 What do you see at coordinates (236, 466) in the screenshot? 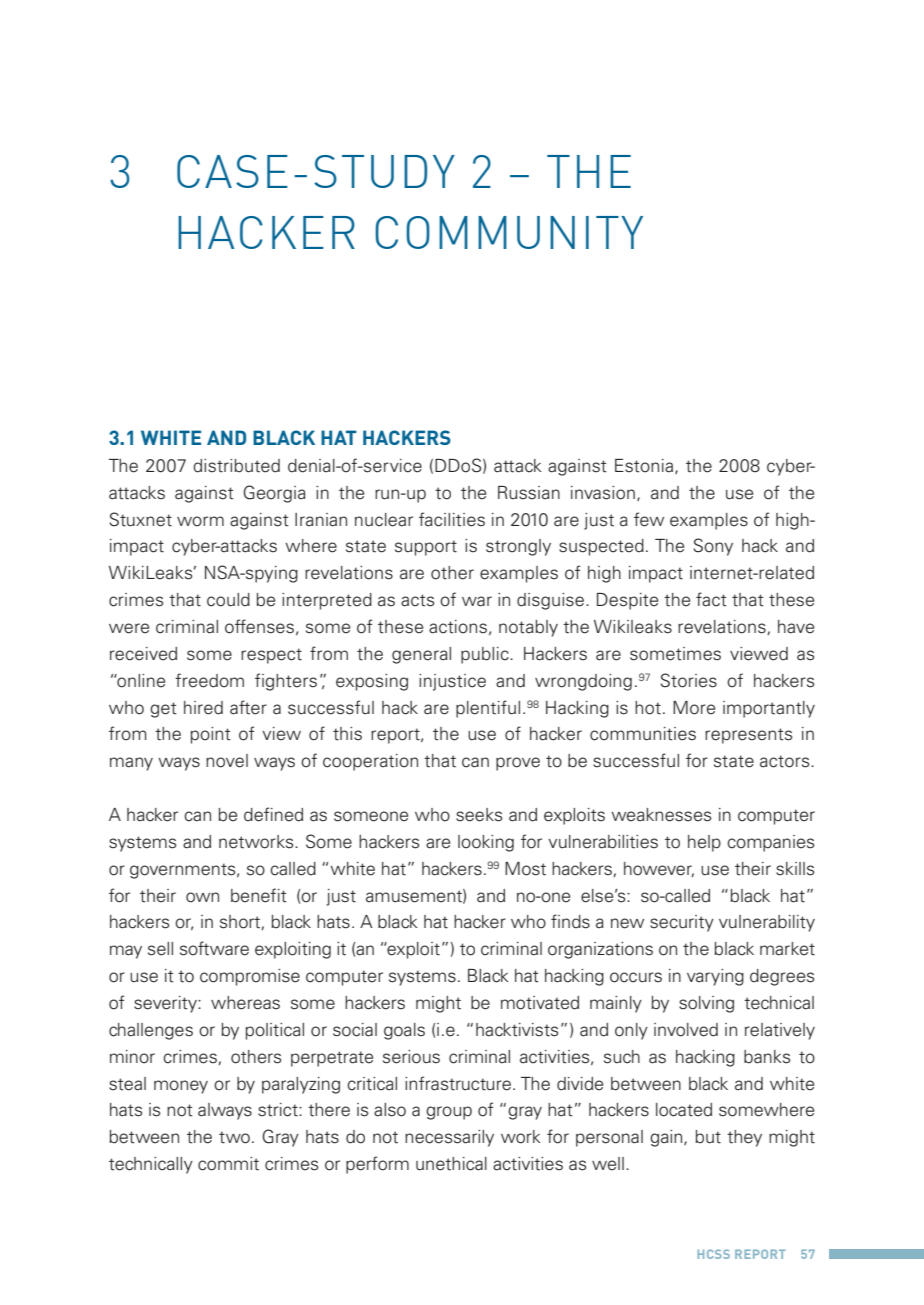
I see `distributed` at bounding box center [236, 466].
